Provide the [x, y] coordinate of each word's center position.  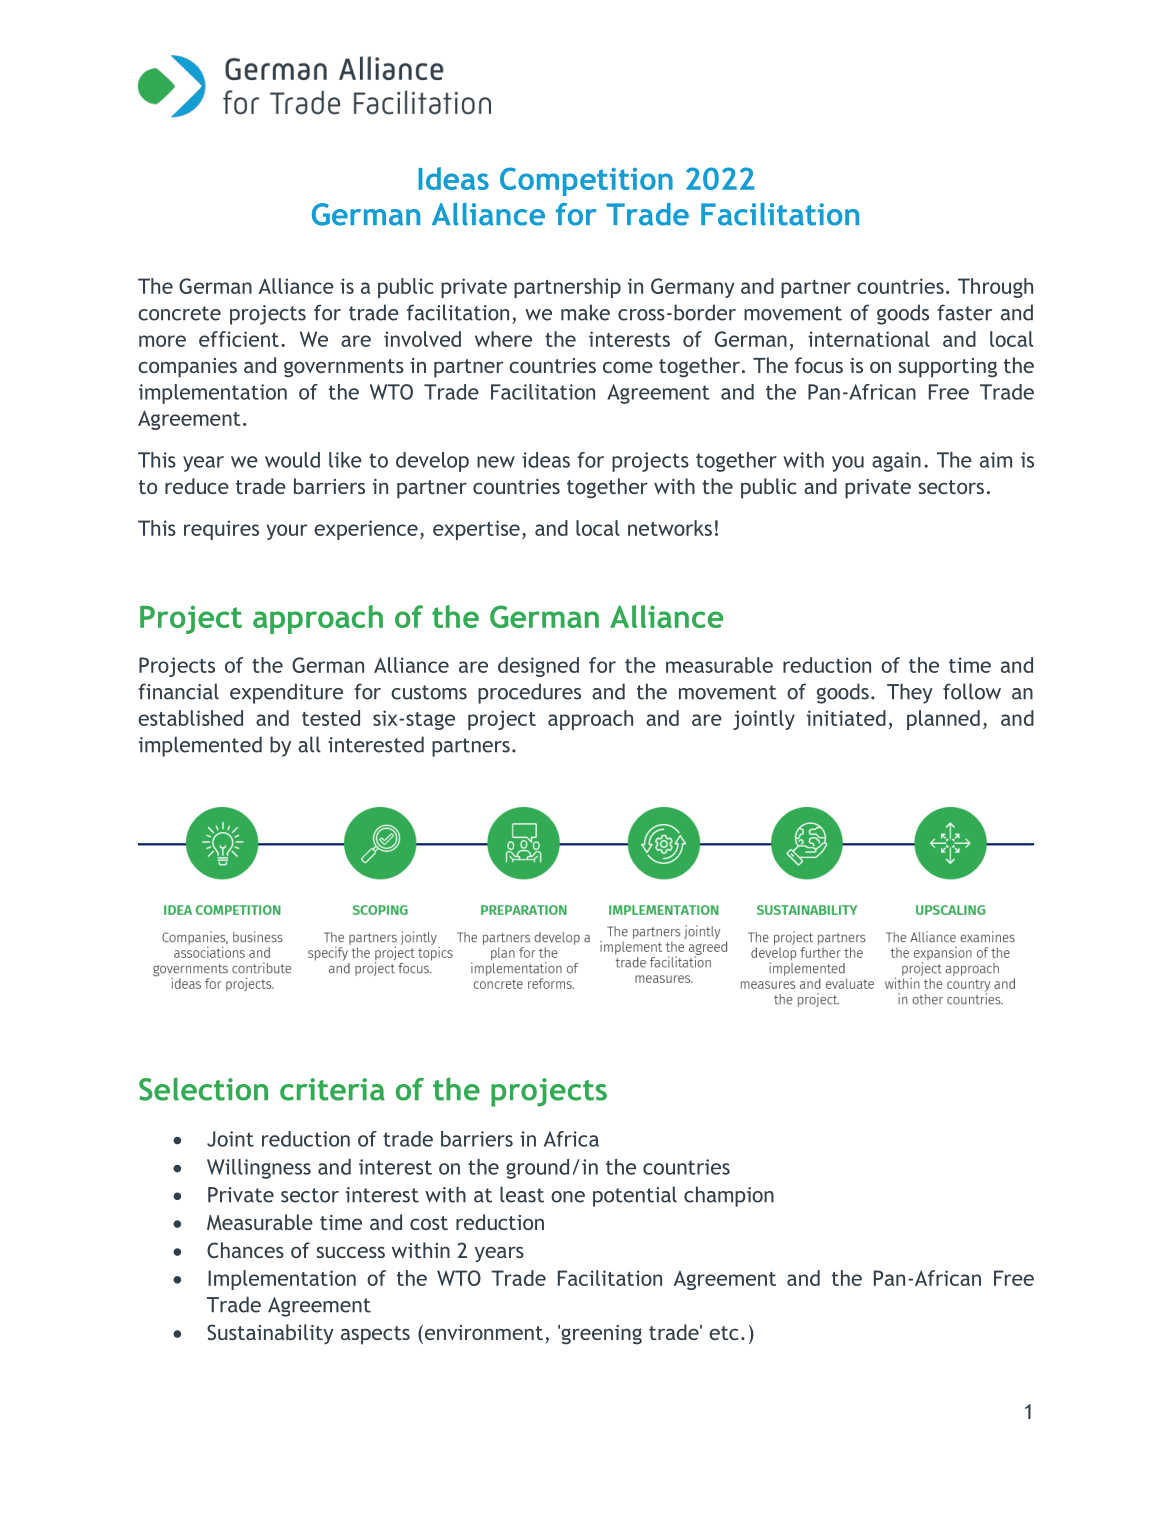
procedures [529, 693]
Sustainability [270, 1334]
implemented [200, 746]
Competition [586, 181]
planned [943, 720]
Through [995, 288]
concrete [179, 313]
